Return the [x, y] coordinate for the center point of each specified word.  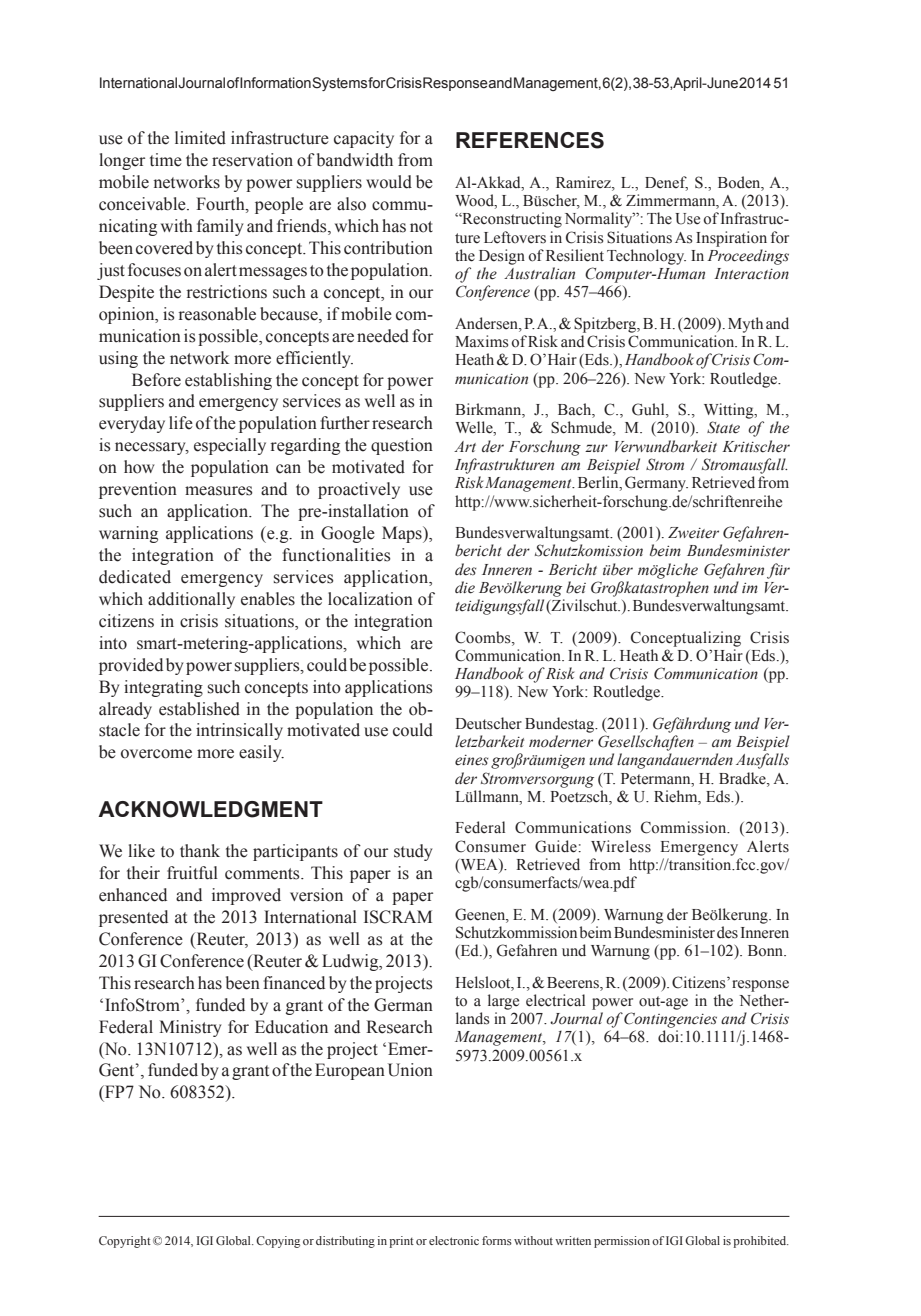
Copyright [125, 1242]
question [402, 446]
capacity [364, 139]
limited [200, 138]
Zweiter [693, 533]
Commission [685, 827]
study [413, 852]
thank [200, 851]
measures [219, 491]
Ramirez [584, 182]
